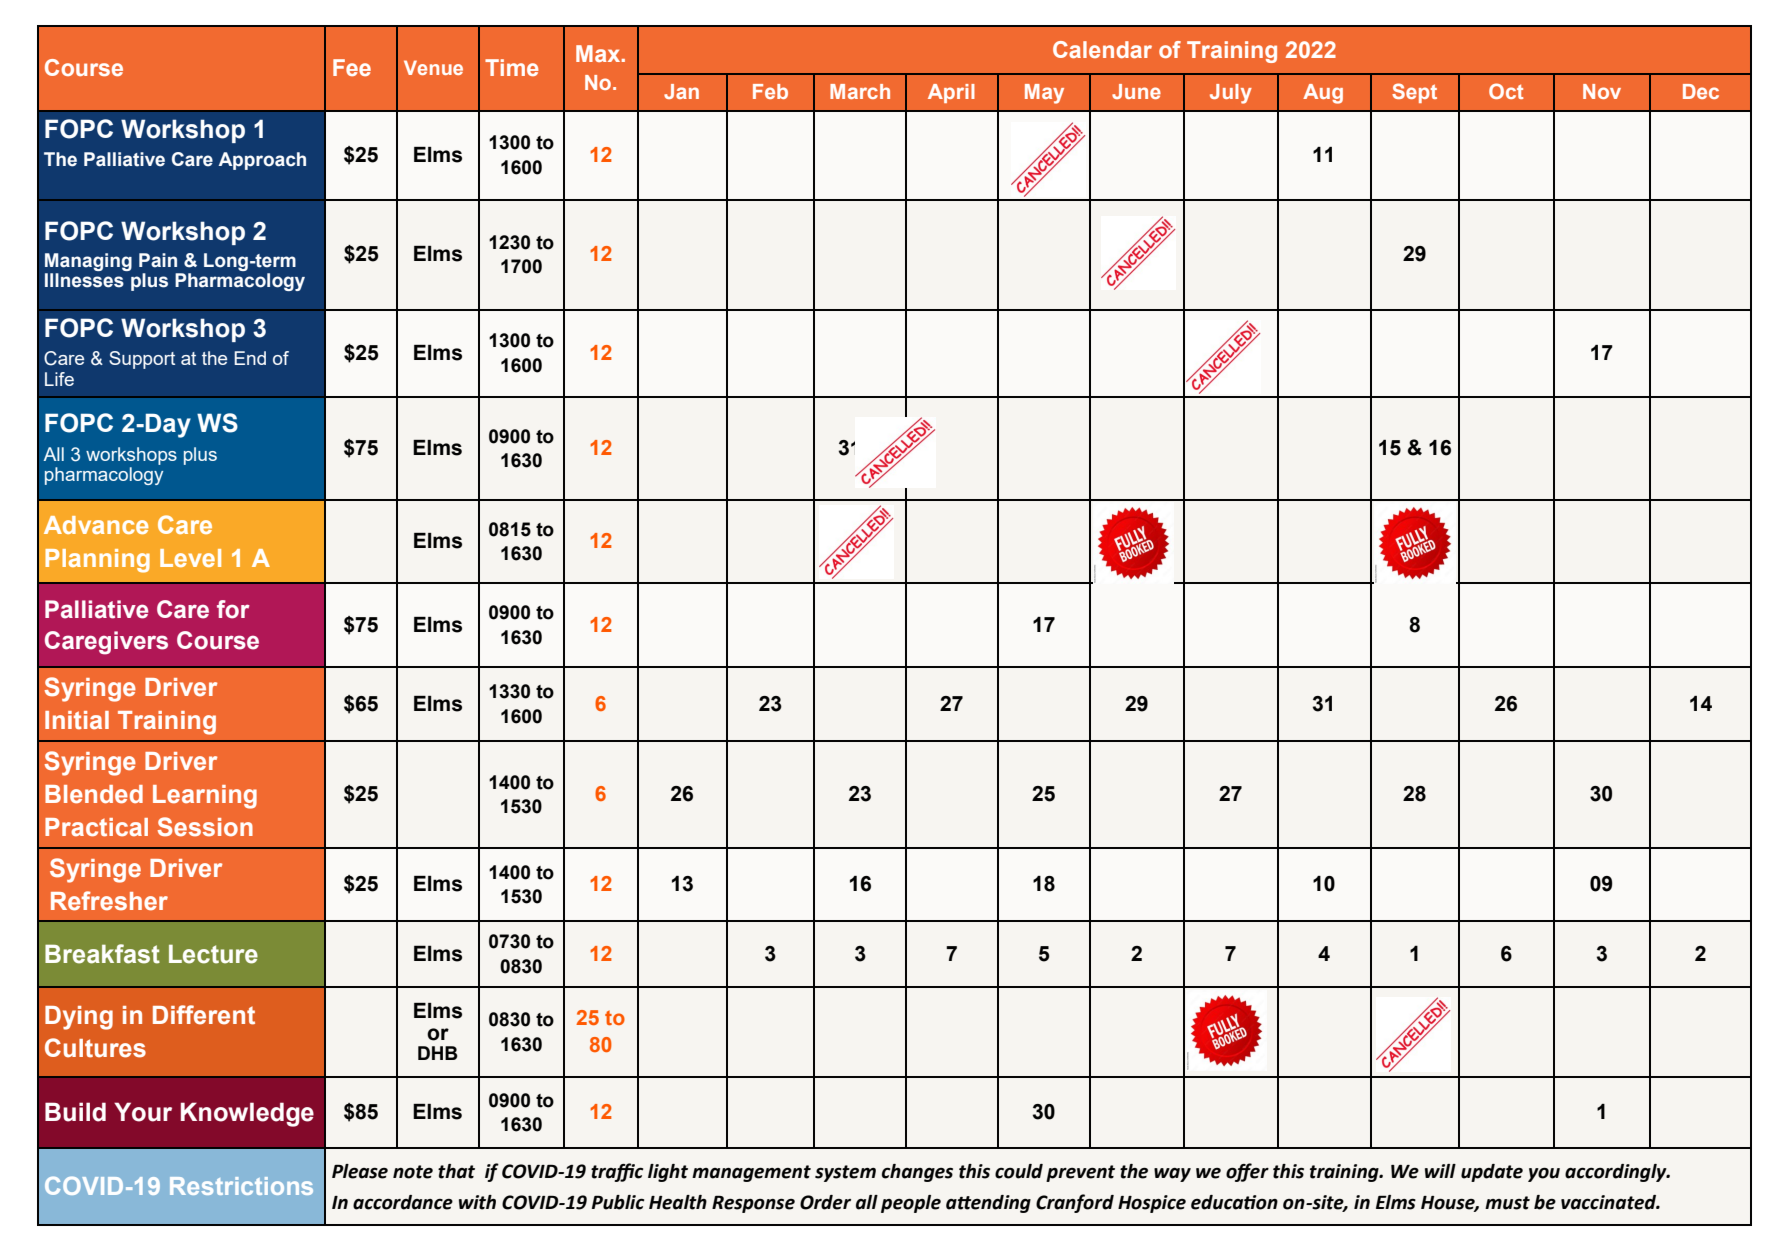 This page has width=1782, height=1260. What do you see at coordinates (205, 827) in the page?
I see `Session` at bounding box center [205, 827].
